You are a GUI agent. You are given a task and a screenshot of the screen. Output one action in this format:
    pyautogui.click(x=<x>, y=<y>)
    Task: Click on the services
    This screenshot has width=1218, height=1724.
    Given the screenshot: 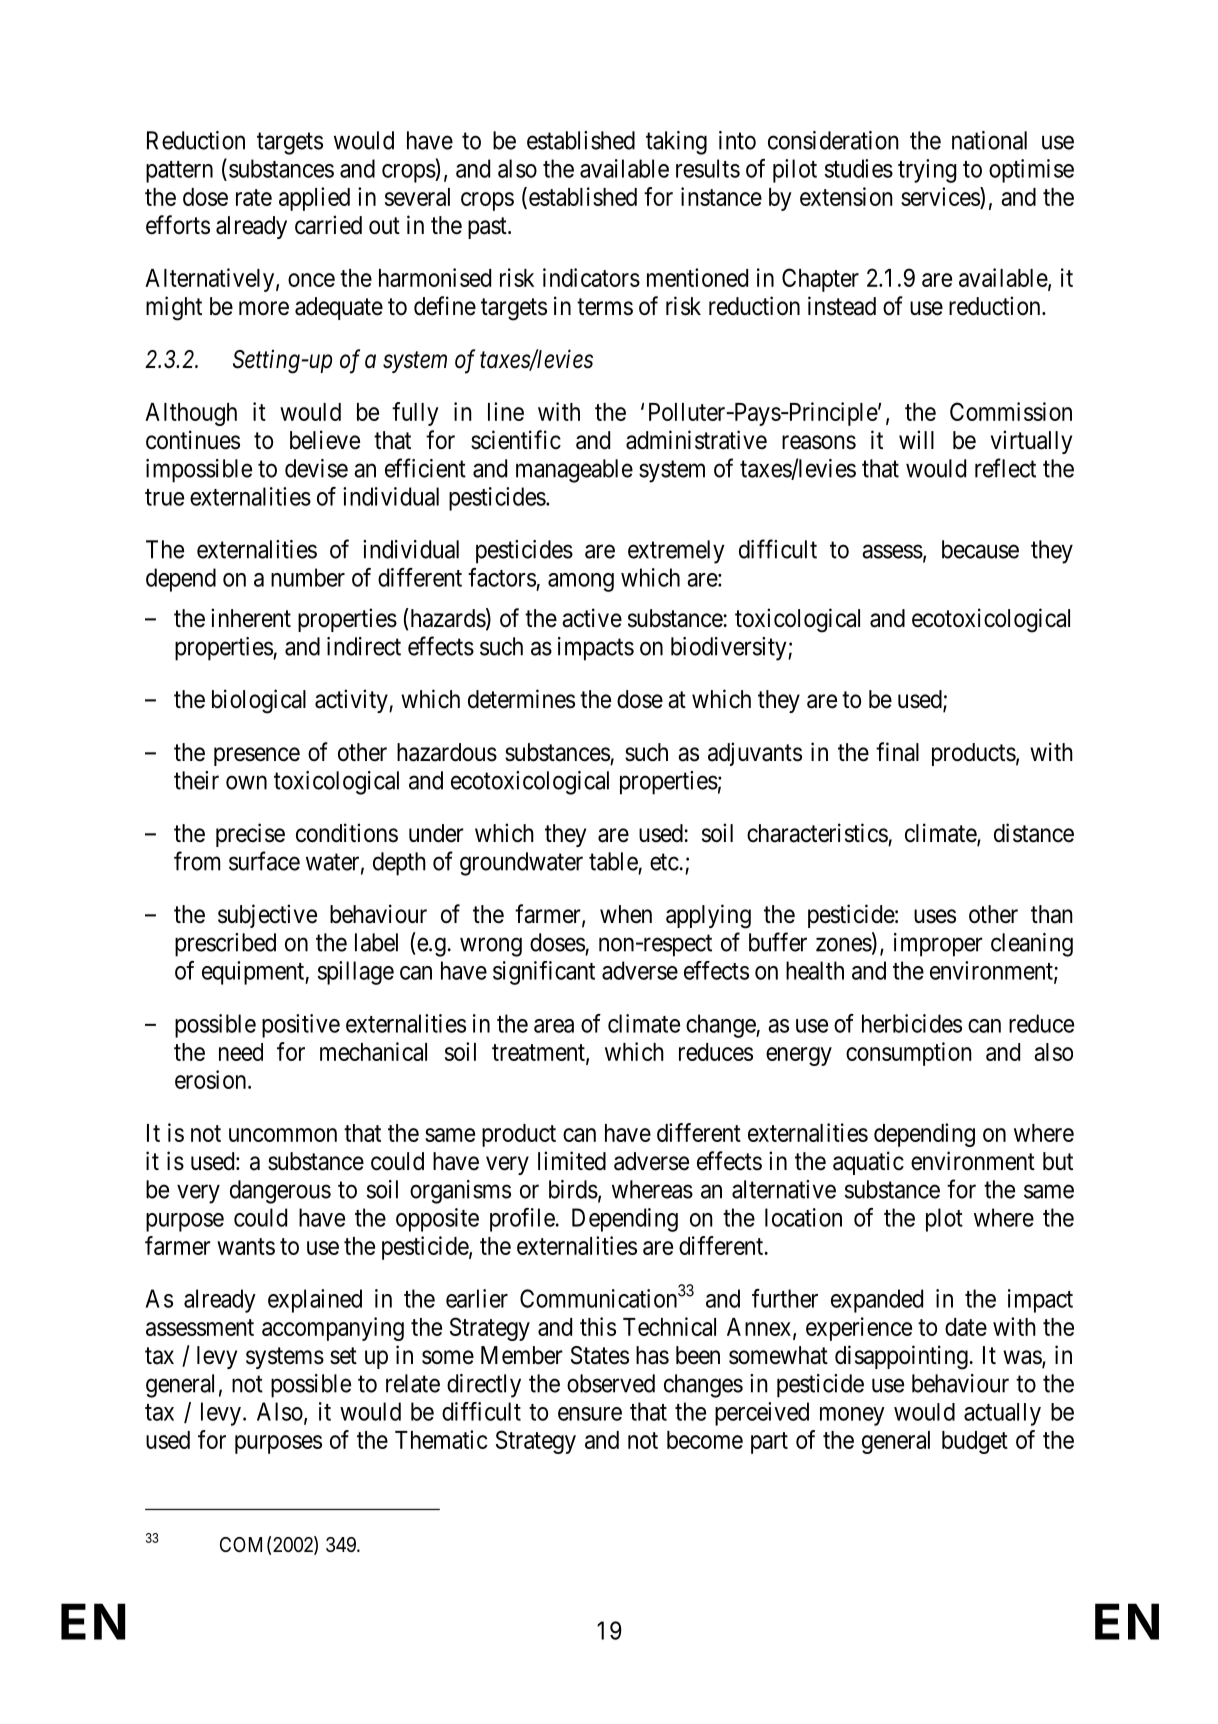 What is the action you would take?
    pyautogui.click(x=941, y=196)
